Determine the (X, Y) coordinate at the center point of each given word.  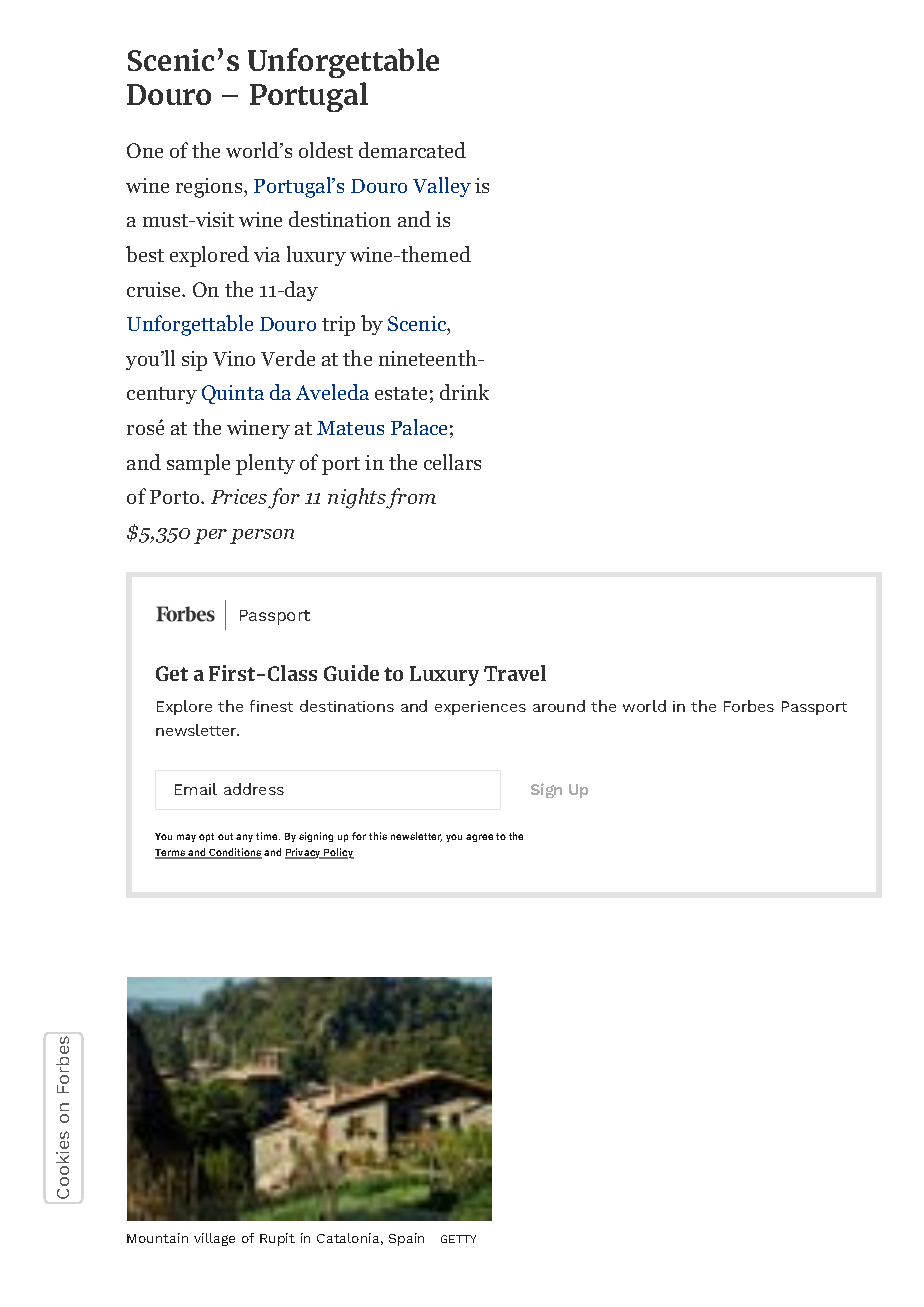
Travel (515, 673)
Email (196, 789)
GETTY (458, 1239)
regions (210, 188)
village (214, 1239)
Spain (406, 1239)
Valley (442, 187)
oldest (326, 150)
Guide (351, 673)
